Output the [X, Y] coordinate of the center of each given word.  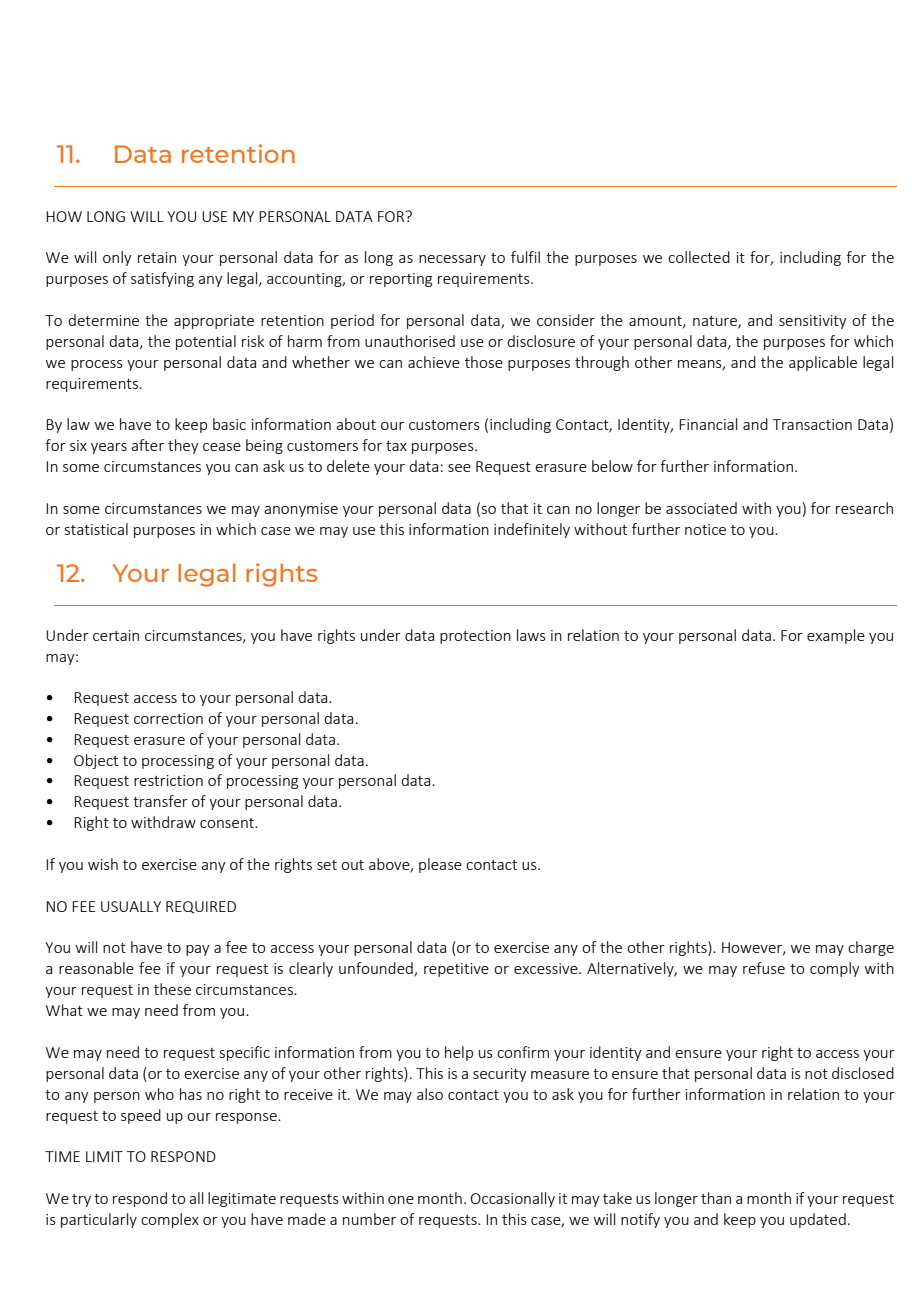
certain [116, 635]
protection [475, 637]
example [836, 636]
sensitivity [813, 322]
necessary [452, 260]
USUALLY [131, 906]
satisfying [162, 279]
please [440, 865]
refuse [764, 968]
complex [170, 1220]
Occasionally [513, 1199]
